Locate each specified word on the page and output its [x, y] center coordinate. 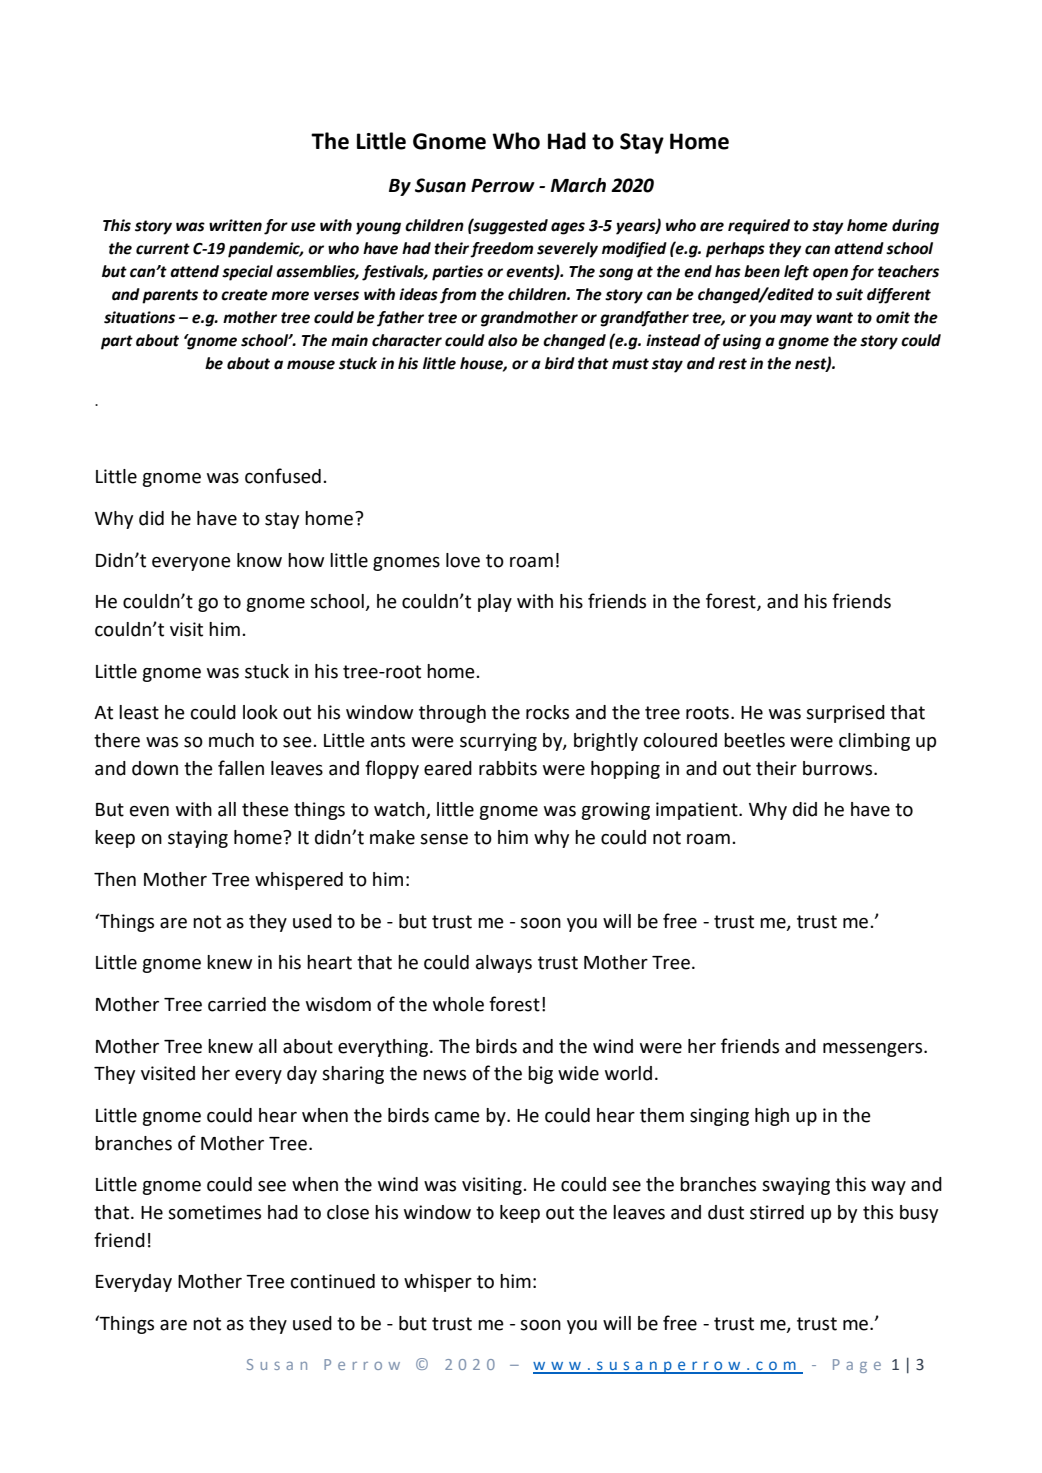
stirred [777, 1212]
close [348, 1212]
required [759, 227]
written [235, 225]
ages [568, 228]
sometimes [214, 1212]
